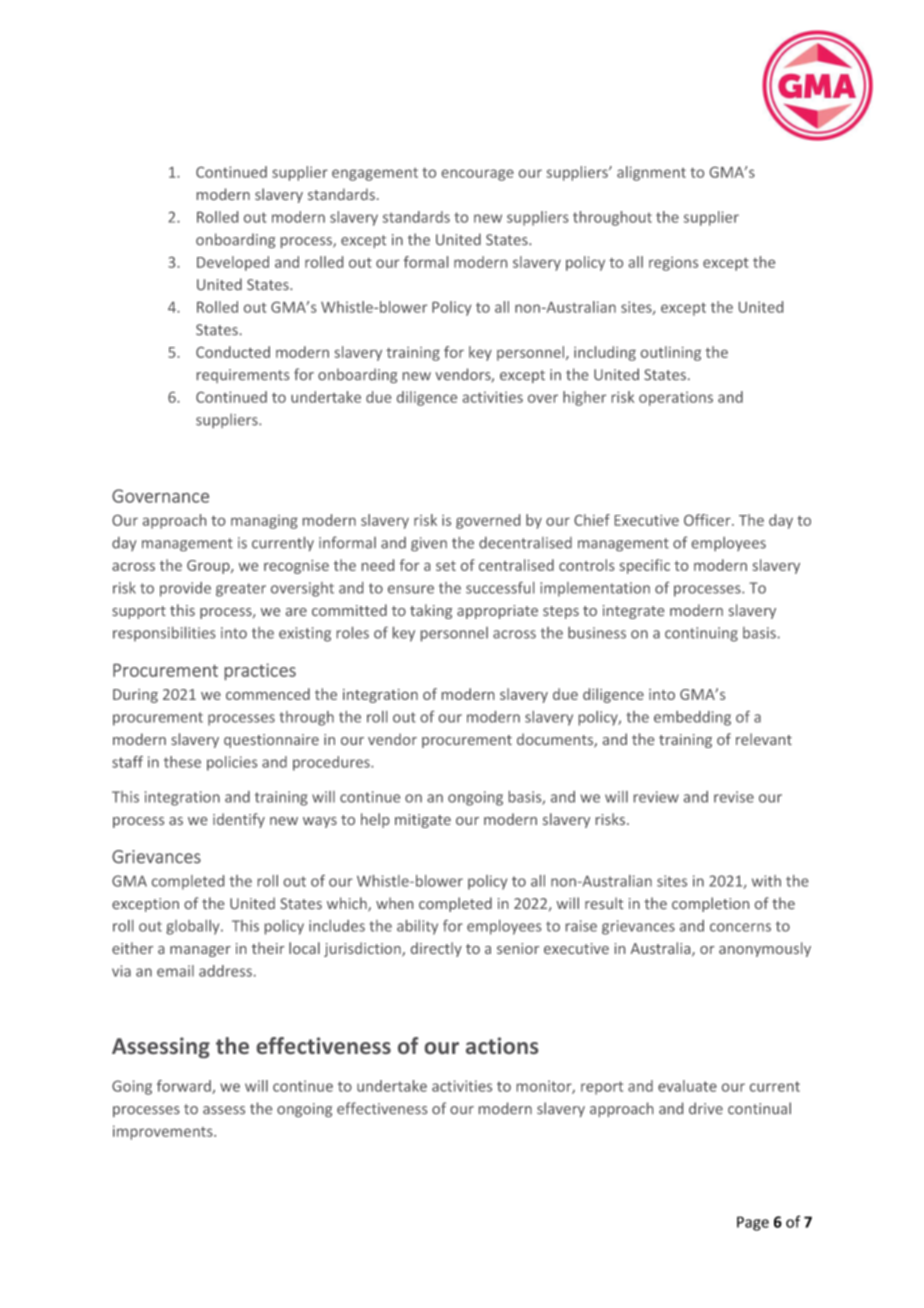 The width and height of the image is (924, 1308). What do you see at coordinates (164, 1132) in the image?
I see `improvements` at bounding box center [164, 1132].
